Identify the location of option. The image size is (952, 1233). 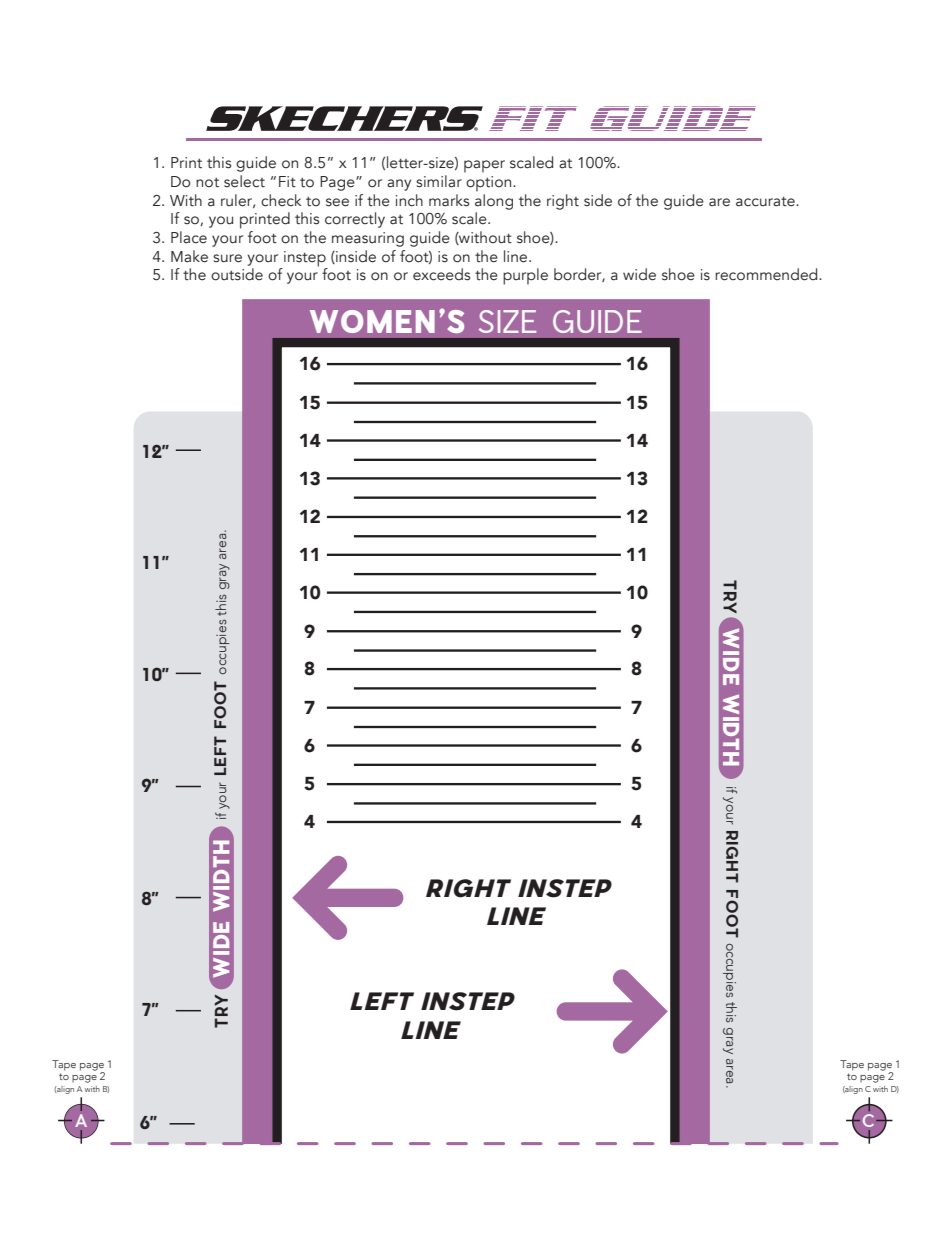
(490, 184).
